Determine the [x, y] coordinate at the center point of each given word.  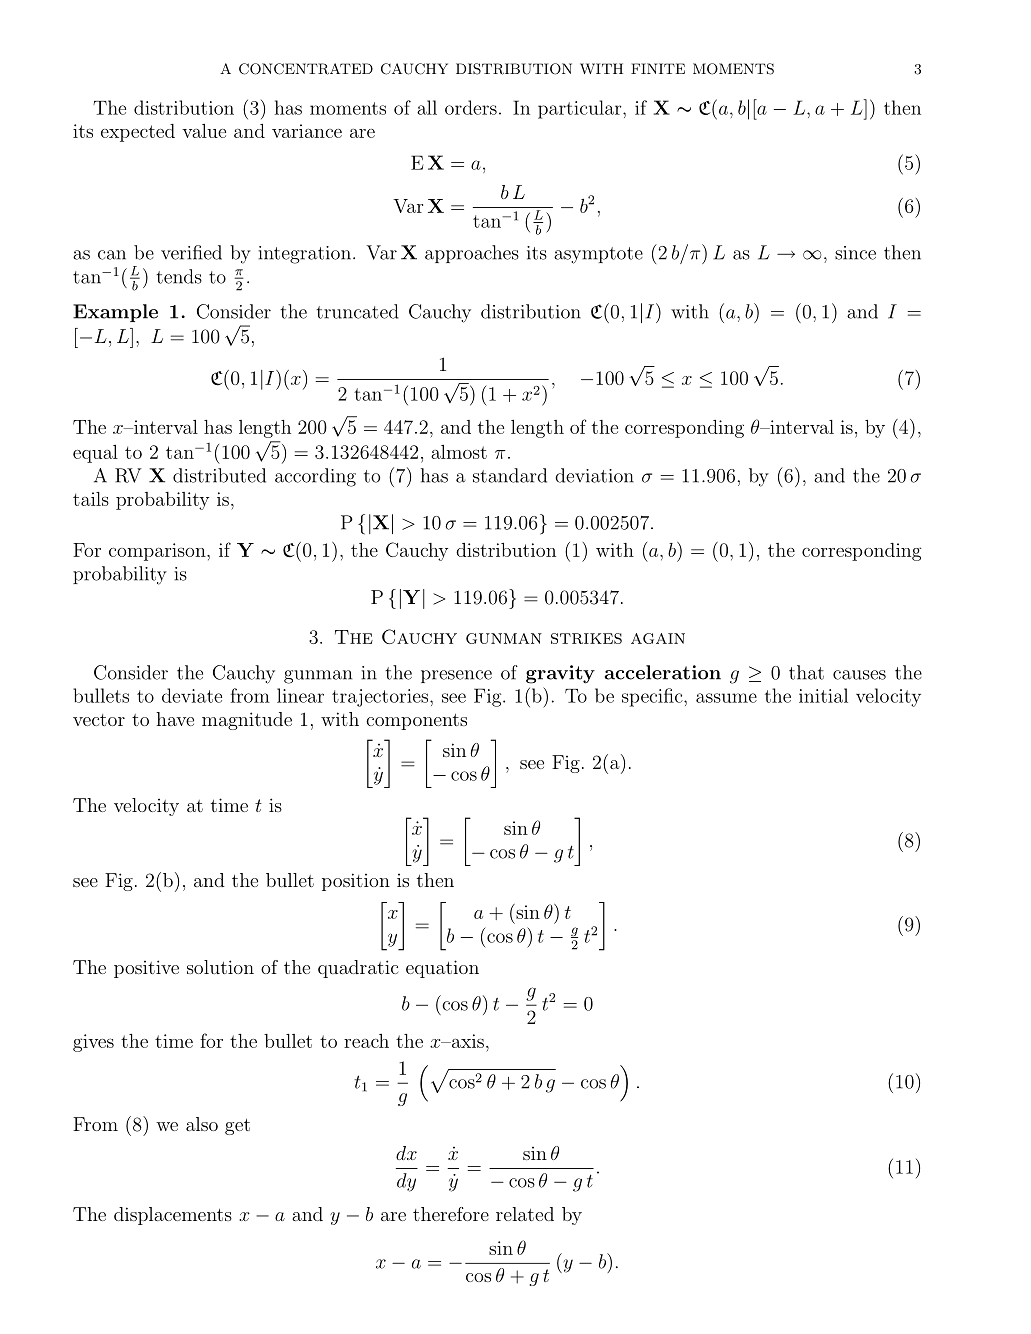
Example [115, 313]
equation [442, 969]
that [806, 672]
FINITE [658, 68]
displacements [173, 1216]
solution [220, 967]
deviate [192, 695]
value [204, 131]
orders [471, 107]
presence [456, 676]
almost [459, 452]
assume [726, 698]
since [855, 253]
